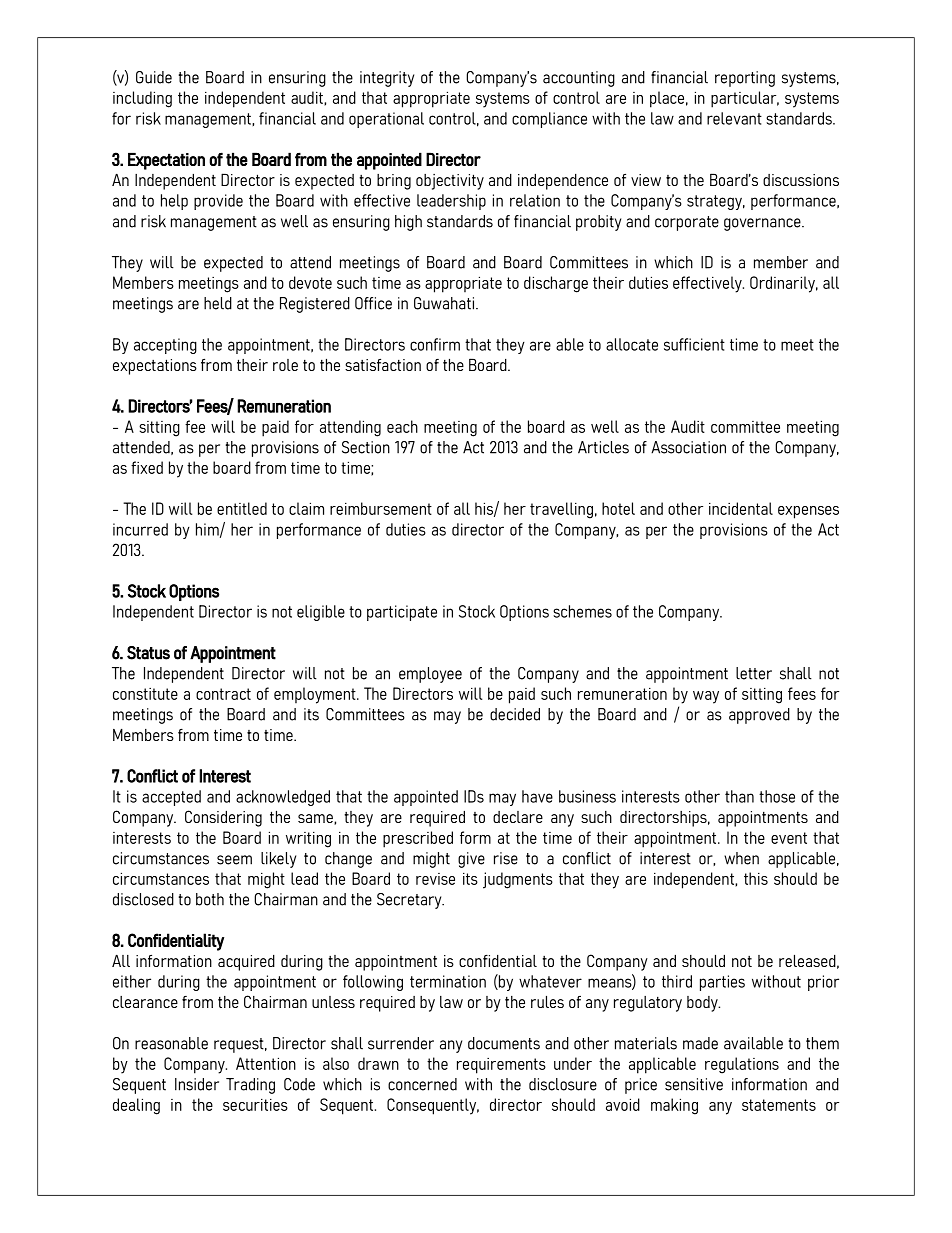  I want to click on compliance, so click(549, 120).
